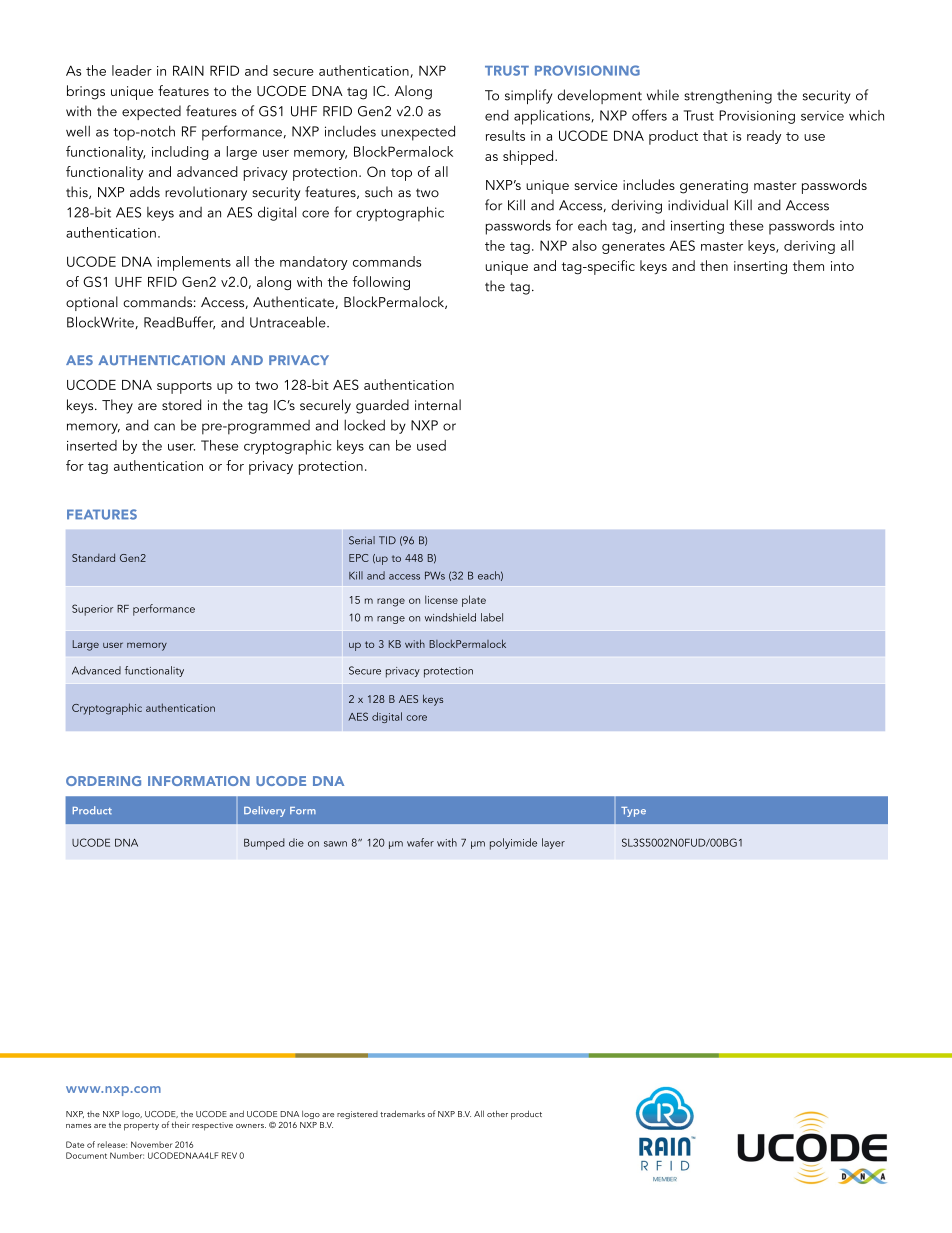 The width and height of the image is (952, 1233). What do you see at coordinates (264, 844) in the image?
I see `Bumped` at bounding box center [264, 844].
